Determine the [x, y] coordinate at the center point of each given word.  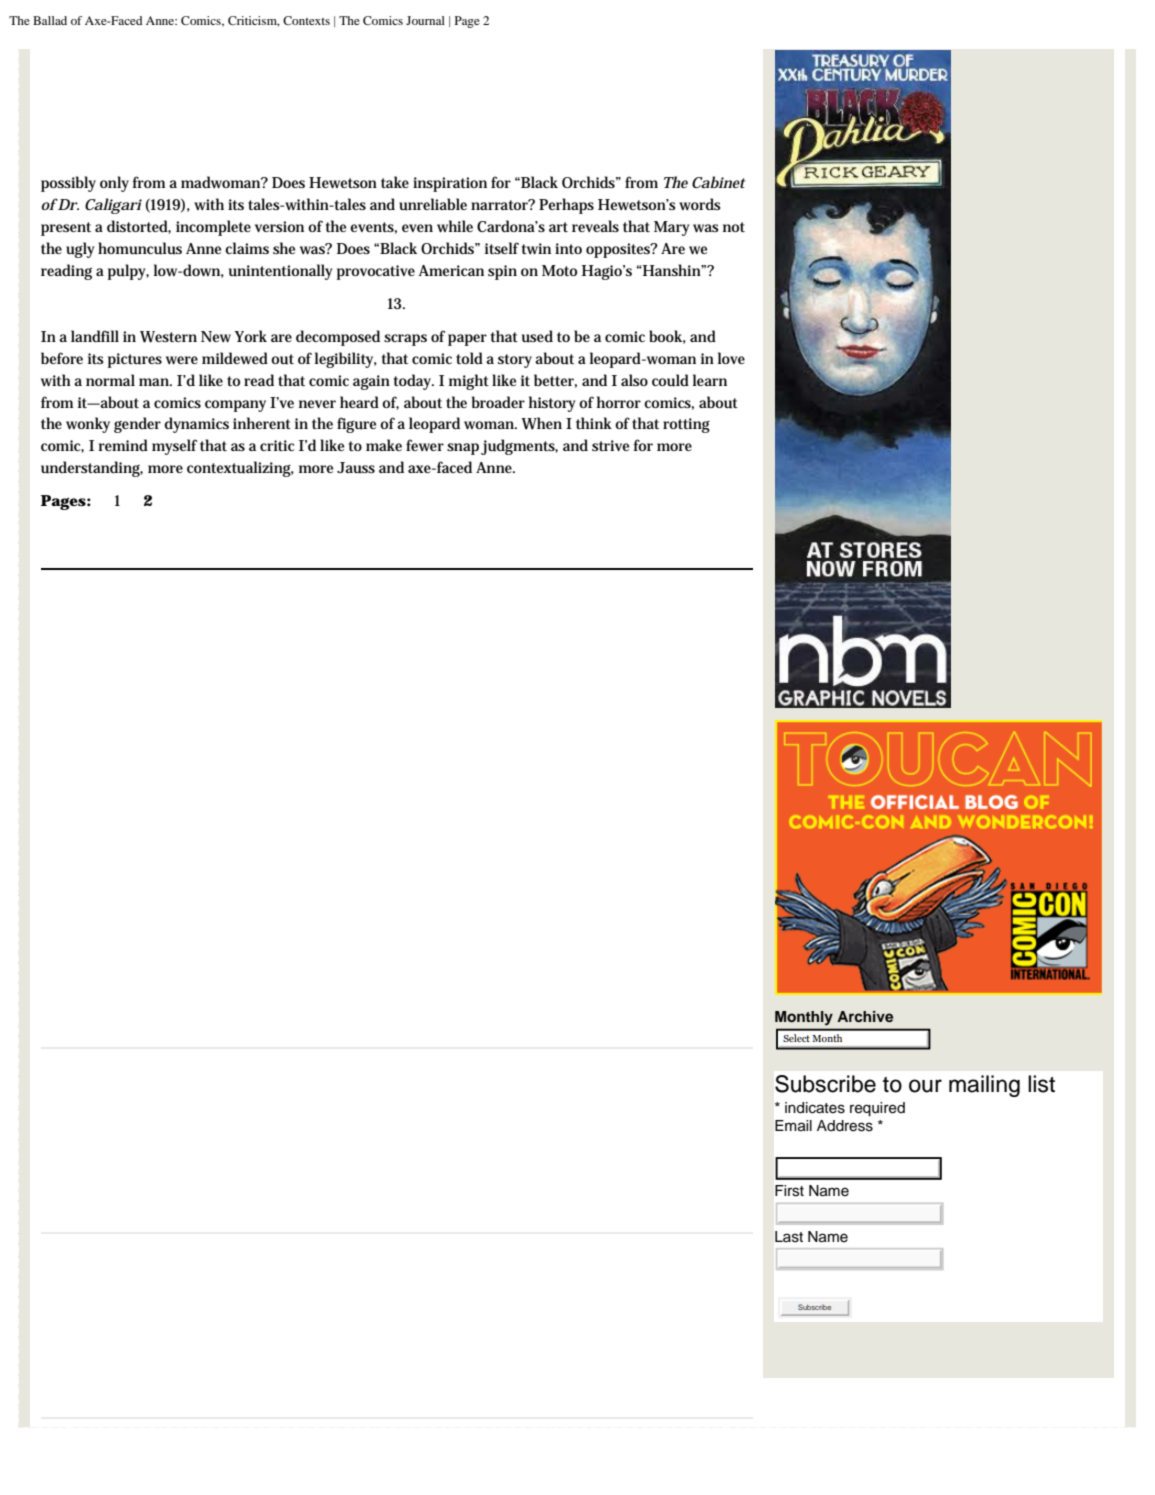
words [700, 204]
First [789, 1191]
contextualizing [240, 469]
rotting [686, 425]
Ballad [50, 20]
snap [463, 449]
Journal [425, 20]
